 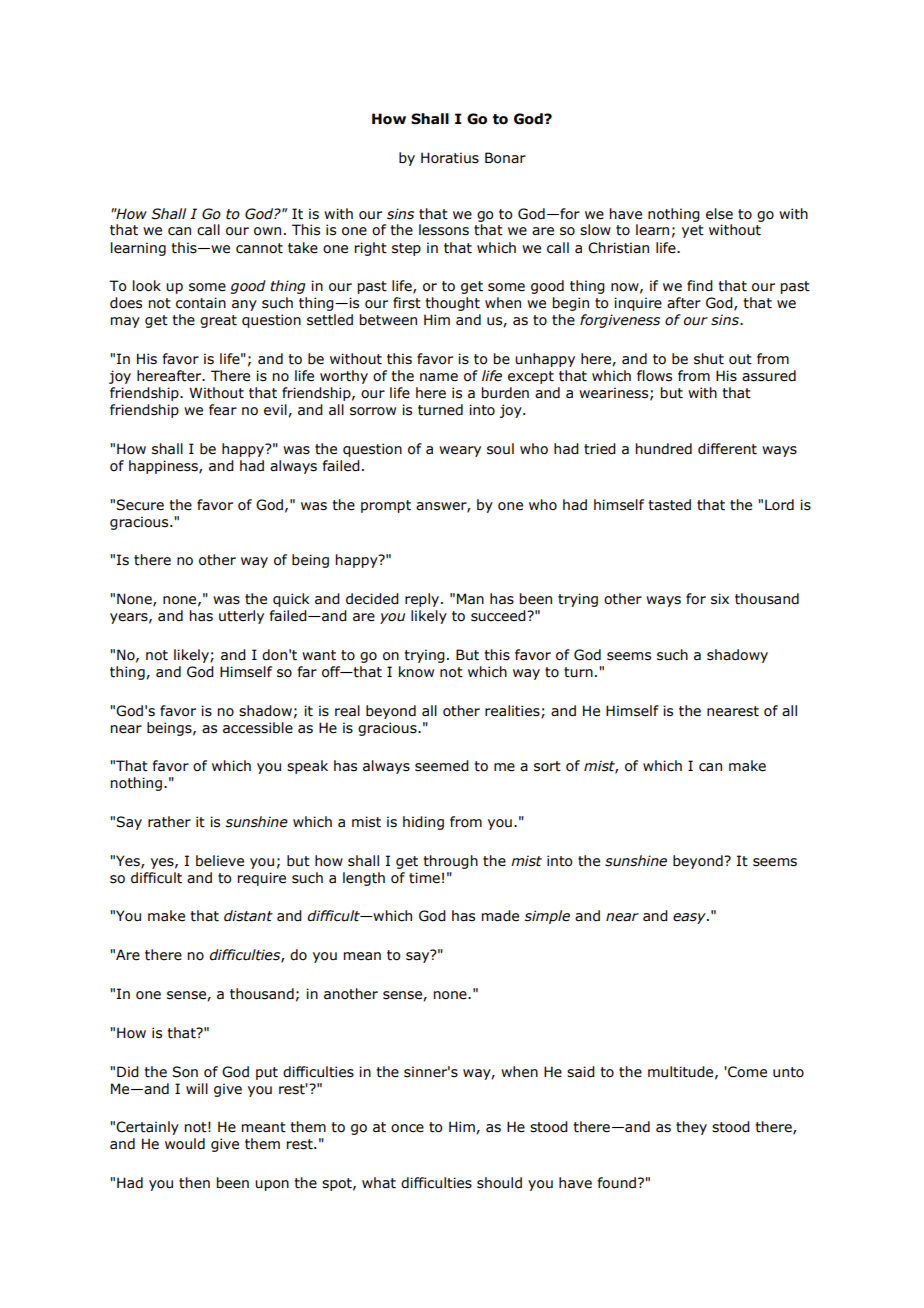 What do you see at coordinates (669, 505) in the page?
I see `tasted` at bounding box center [669, 505].
